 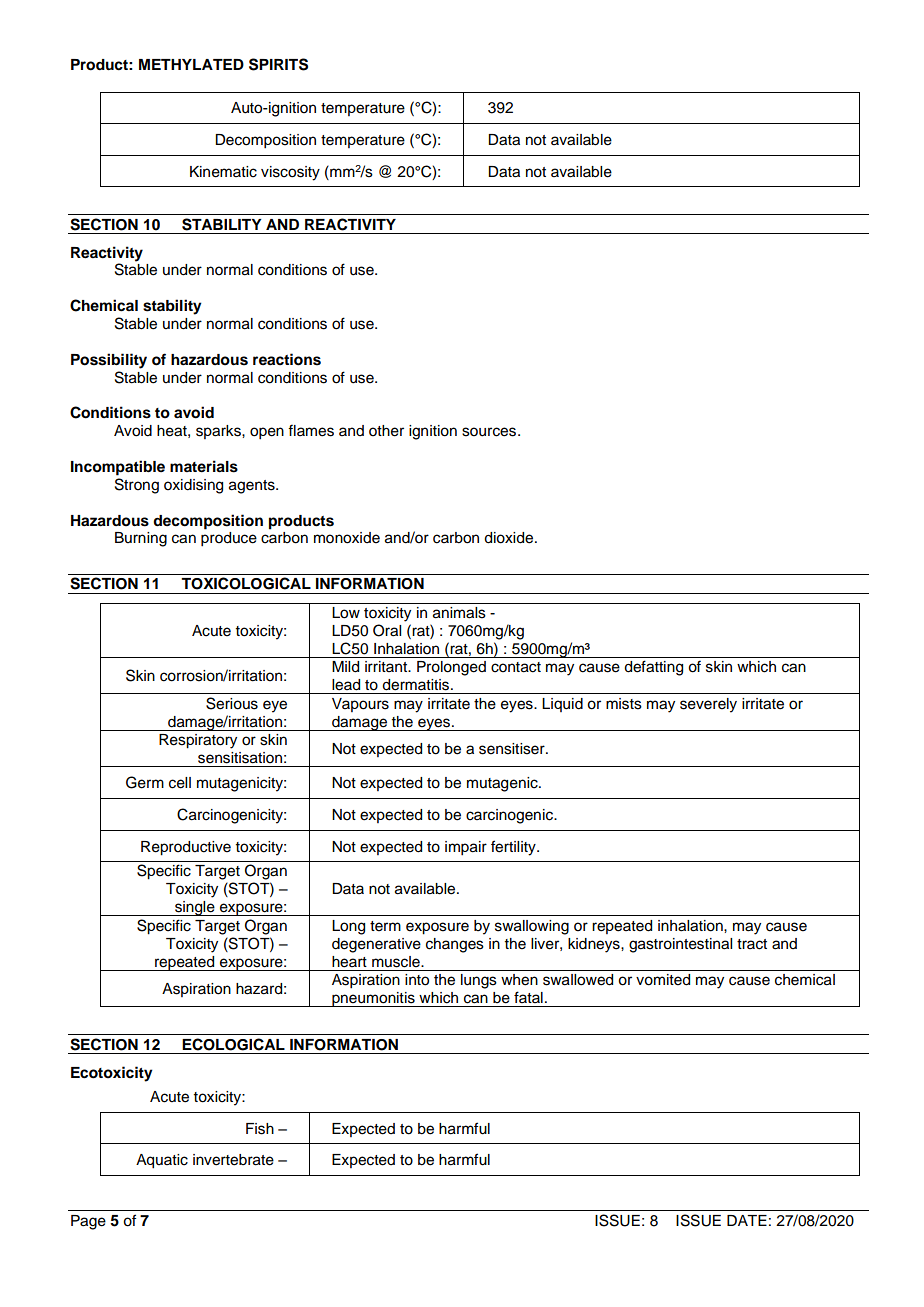 I want to click on SPIRITS, so click(x=278, y=64).
